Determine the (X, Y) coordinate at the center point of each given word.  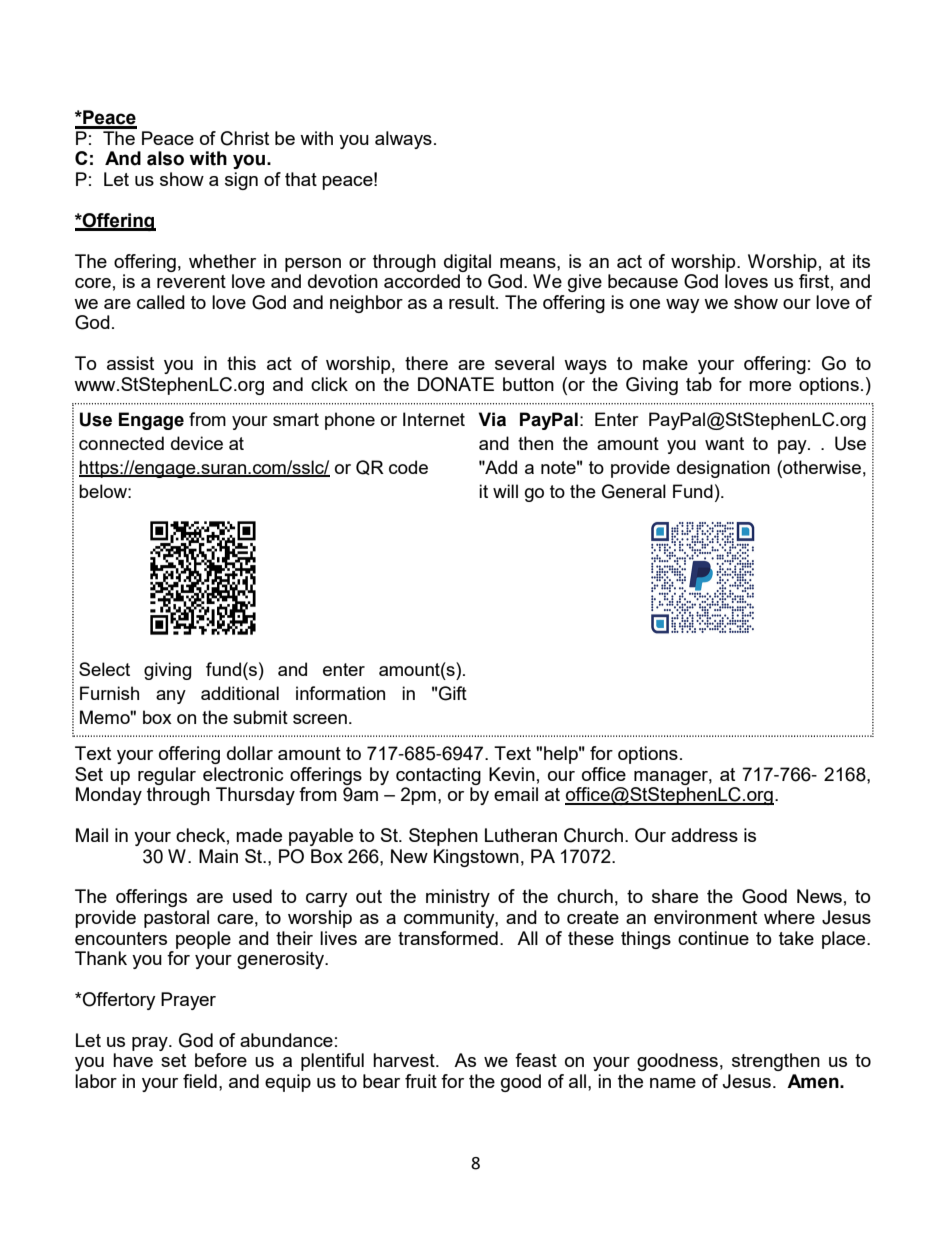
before (221, 1060)
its (861, 261)
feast (536, 1060)
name (673, 1083)
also (165, 158)
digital (467, 263)
